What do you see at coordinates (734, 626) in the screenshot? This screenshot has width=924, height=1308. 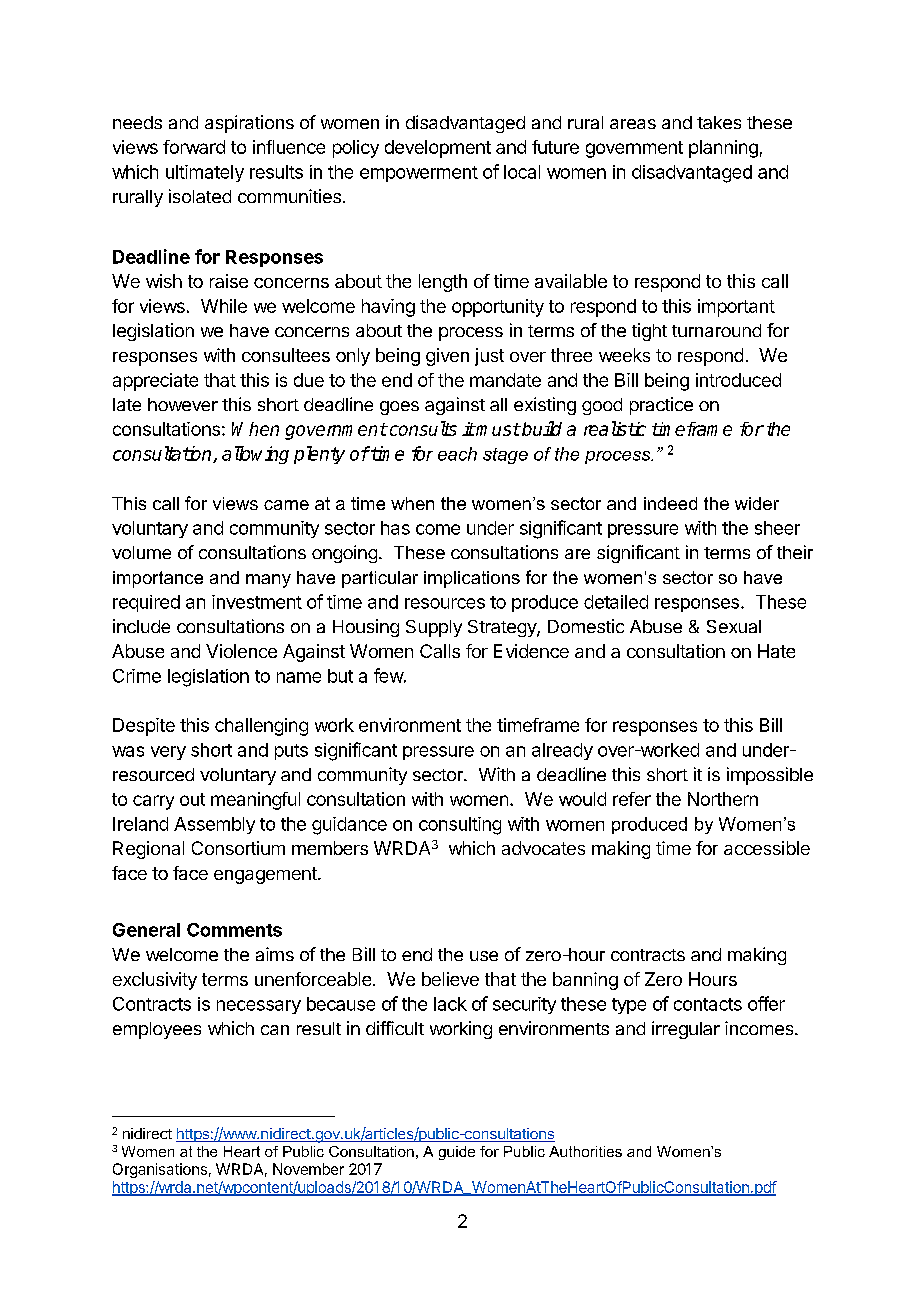 I see `Sexual` at bounding box center [734, 626].
